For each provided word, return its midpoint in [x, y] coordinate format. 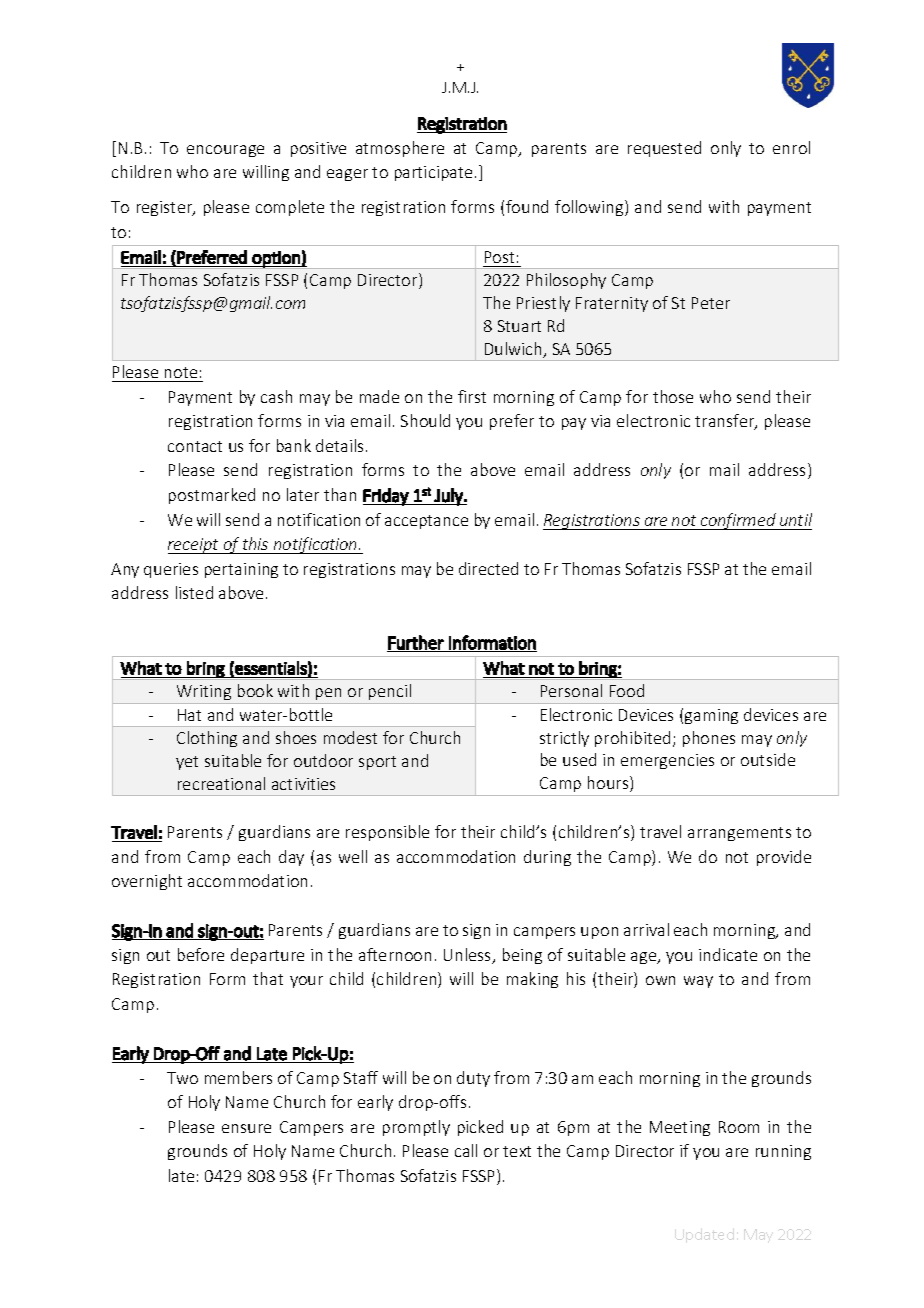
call [466, 1150]
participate [433, 173]
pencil [390, 694]
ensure [246, 1128]
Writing [204, 694]
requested [664, 149]
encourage [225, 151]
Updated [704, 1235]
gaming [711, 716]
